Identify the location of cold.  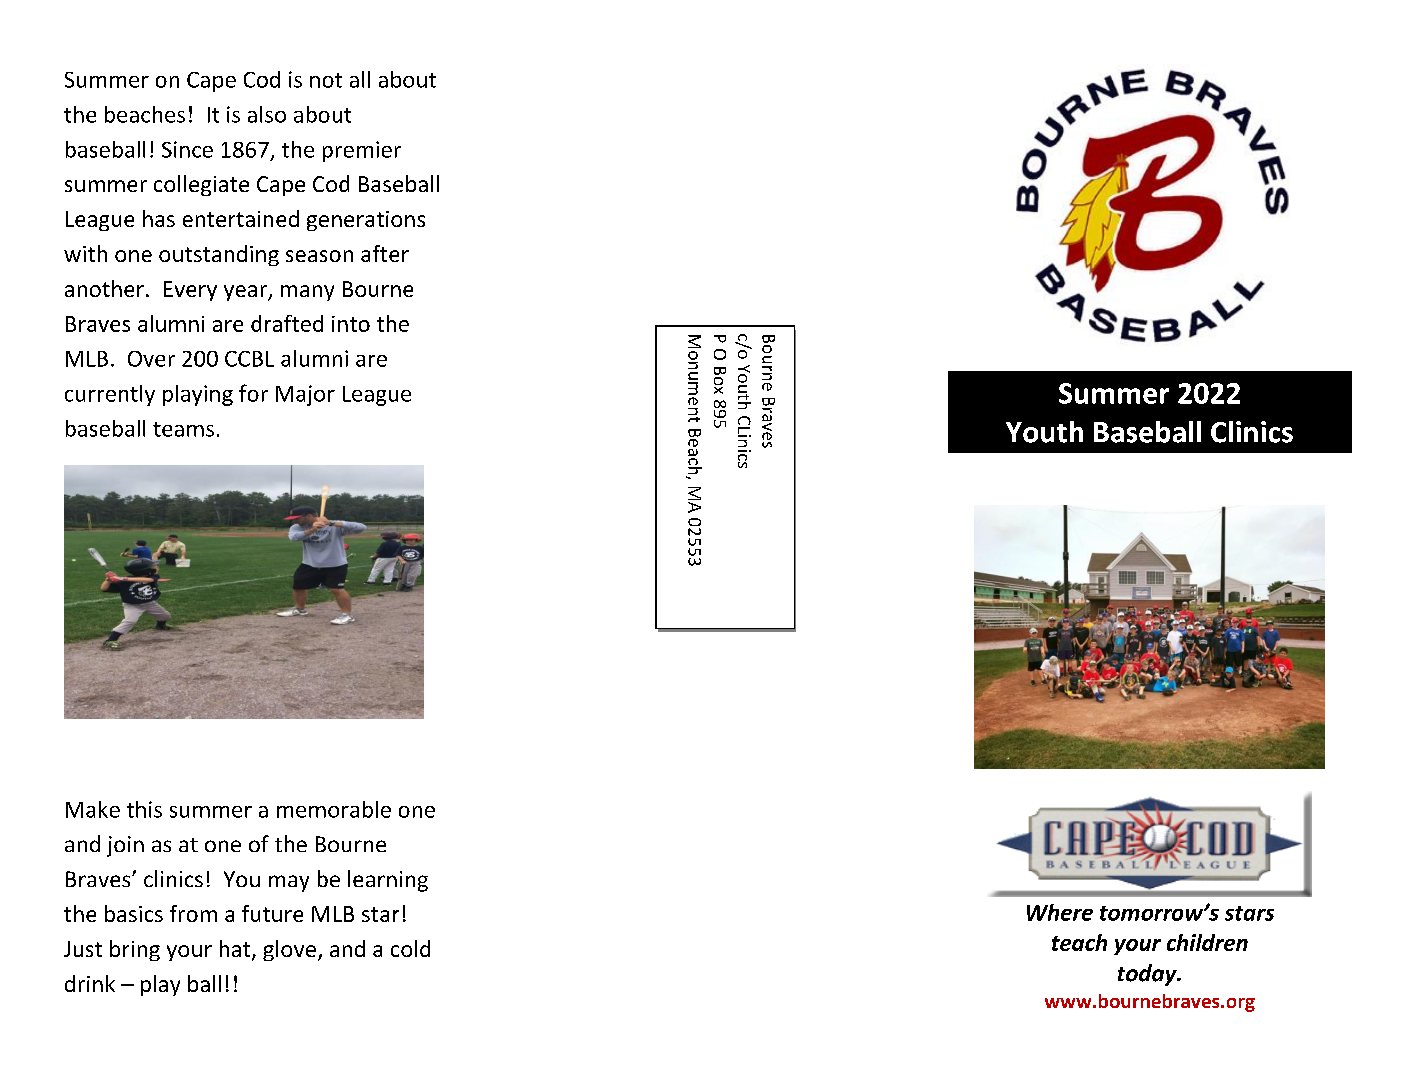
(410, 948).
